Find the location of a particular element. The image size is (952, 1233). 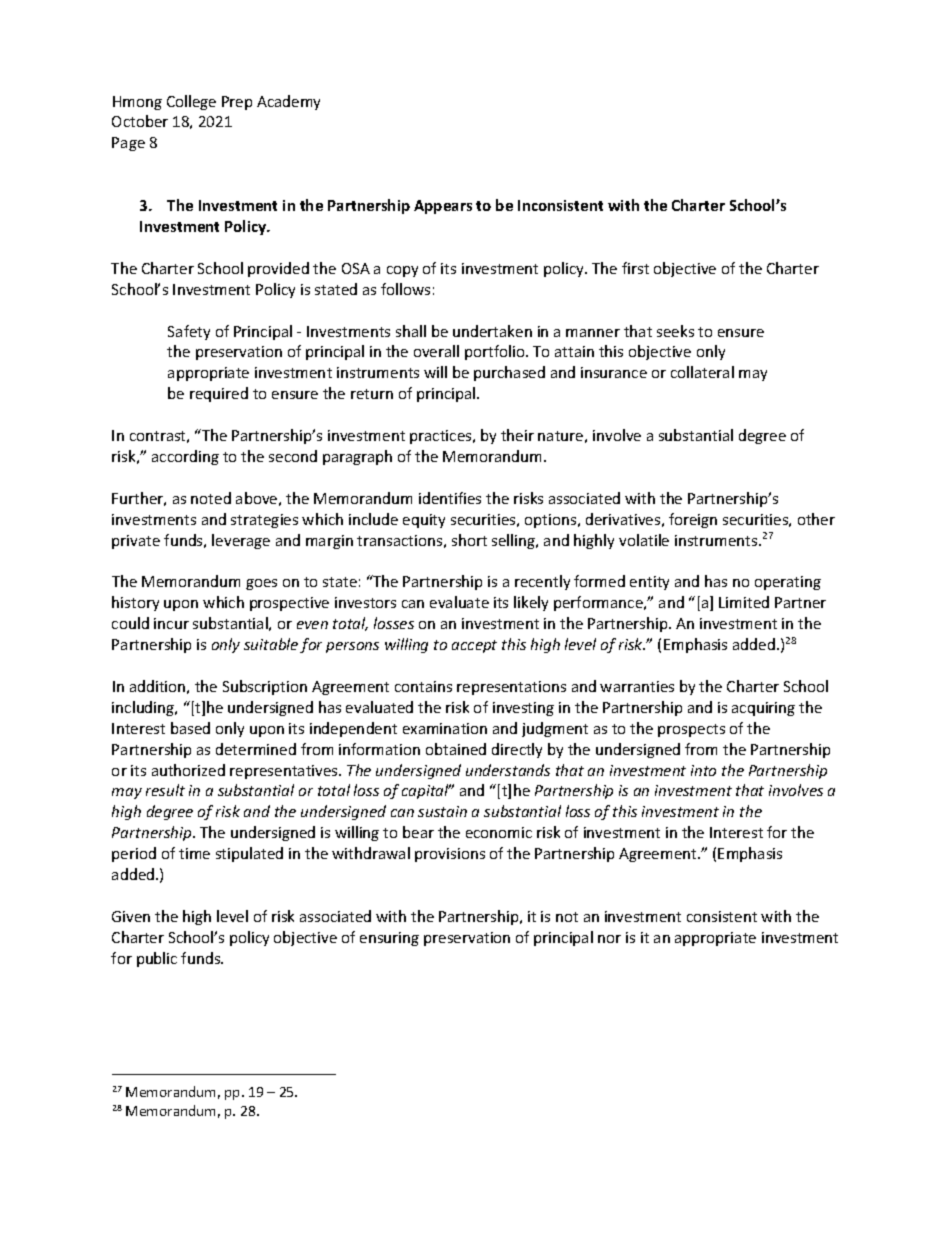

first is located at coordinates (635, 268).
